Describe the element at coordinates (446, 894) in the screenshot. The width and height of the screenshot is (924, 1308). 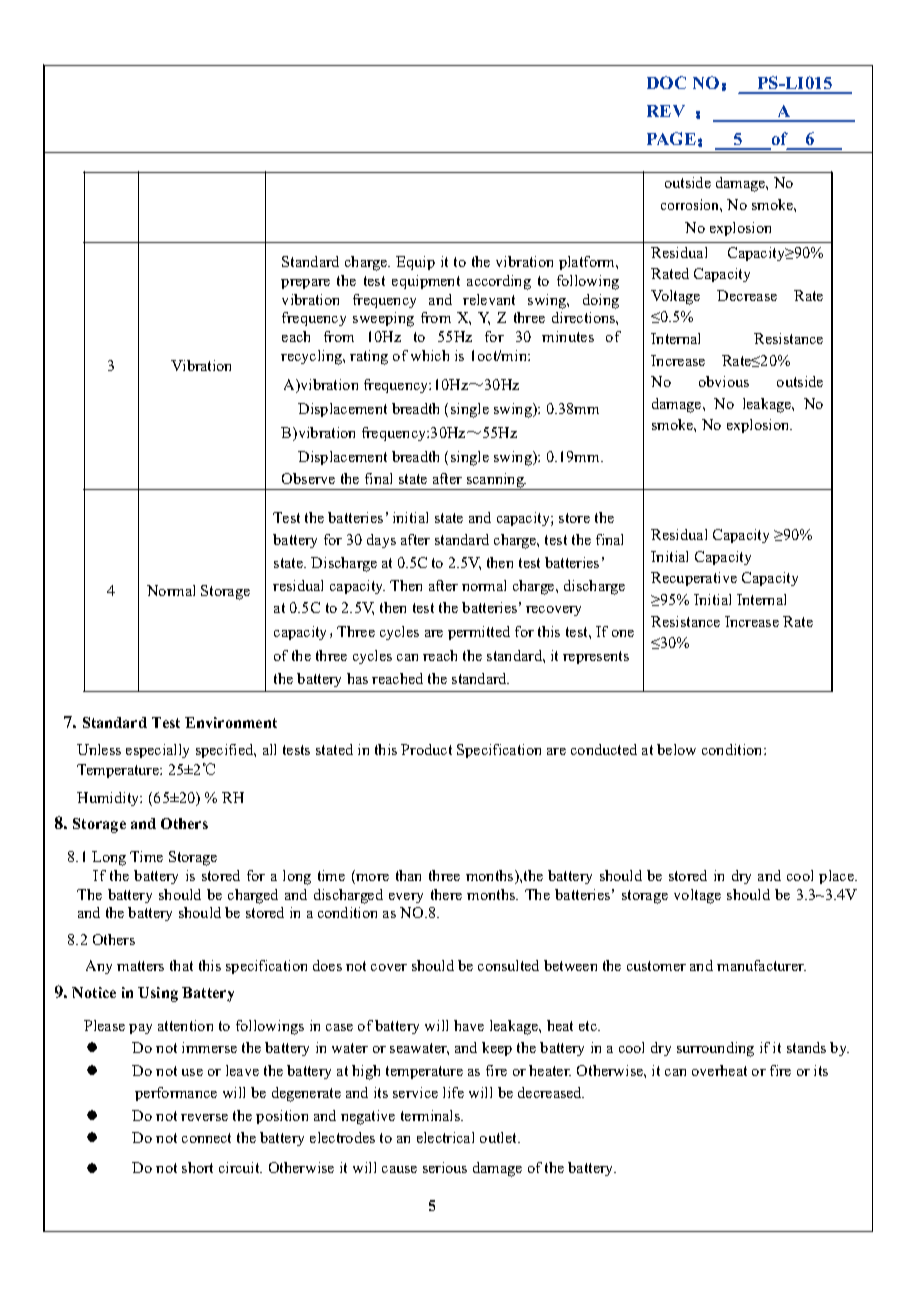
I see `there` at that location.
